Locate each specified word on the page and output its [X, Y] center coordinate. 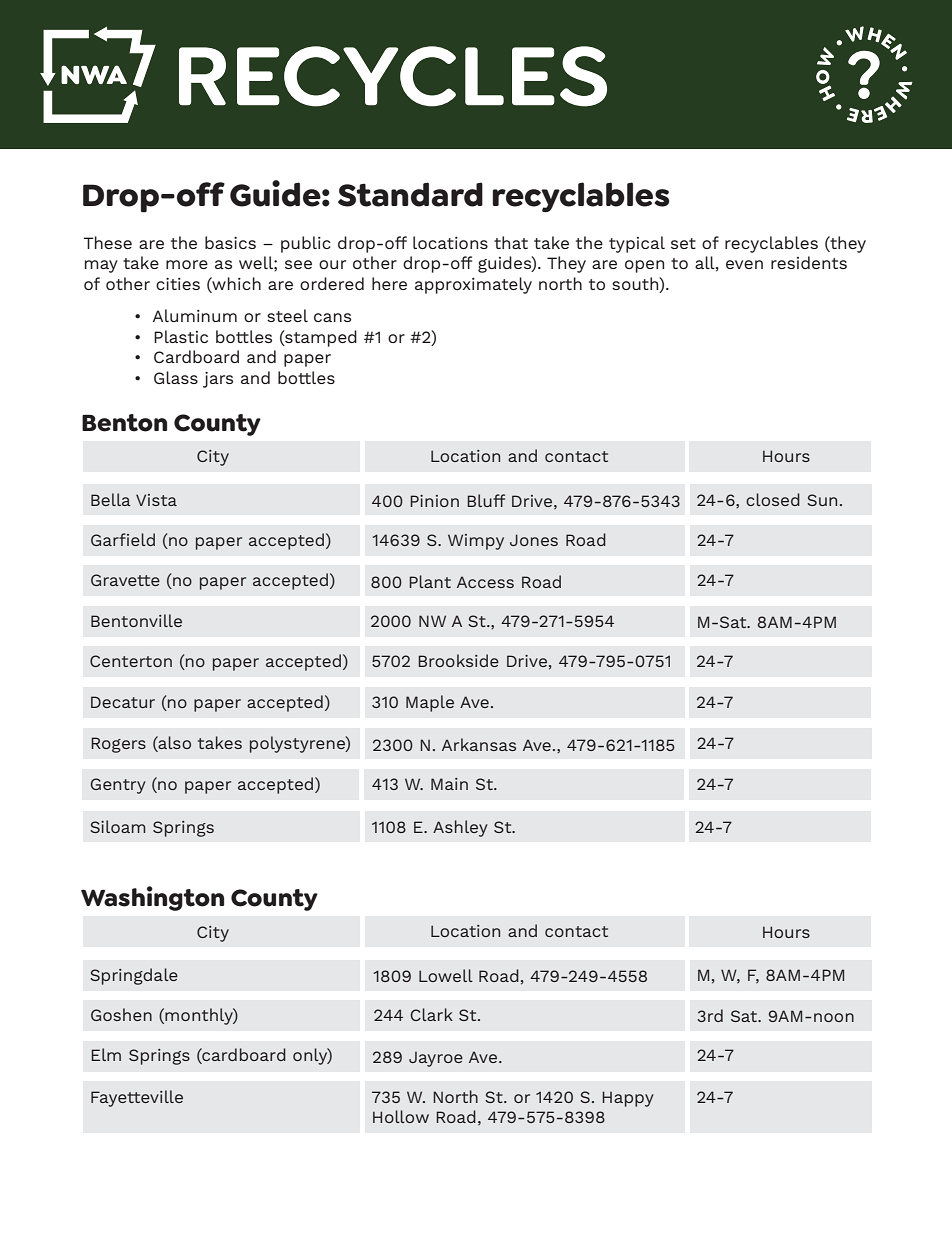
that [511, 242]
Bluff [486, 500]
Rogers [118, 745]
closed [773, 499]
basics [230, 242]
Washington [152, 898]
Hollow [401, 1116]
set [683, 243]
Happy [628, 1099]
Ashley [460, 828]
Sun [822, 500]
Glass [176, 377]
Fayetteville [137, 1098]
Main [449, 784]
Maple [430, 703]
